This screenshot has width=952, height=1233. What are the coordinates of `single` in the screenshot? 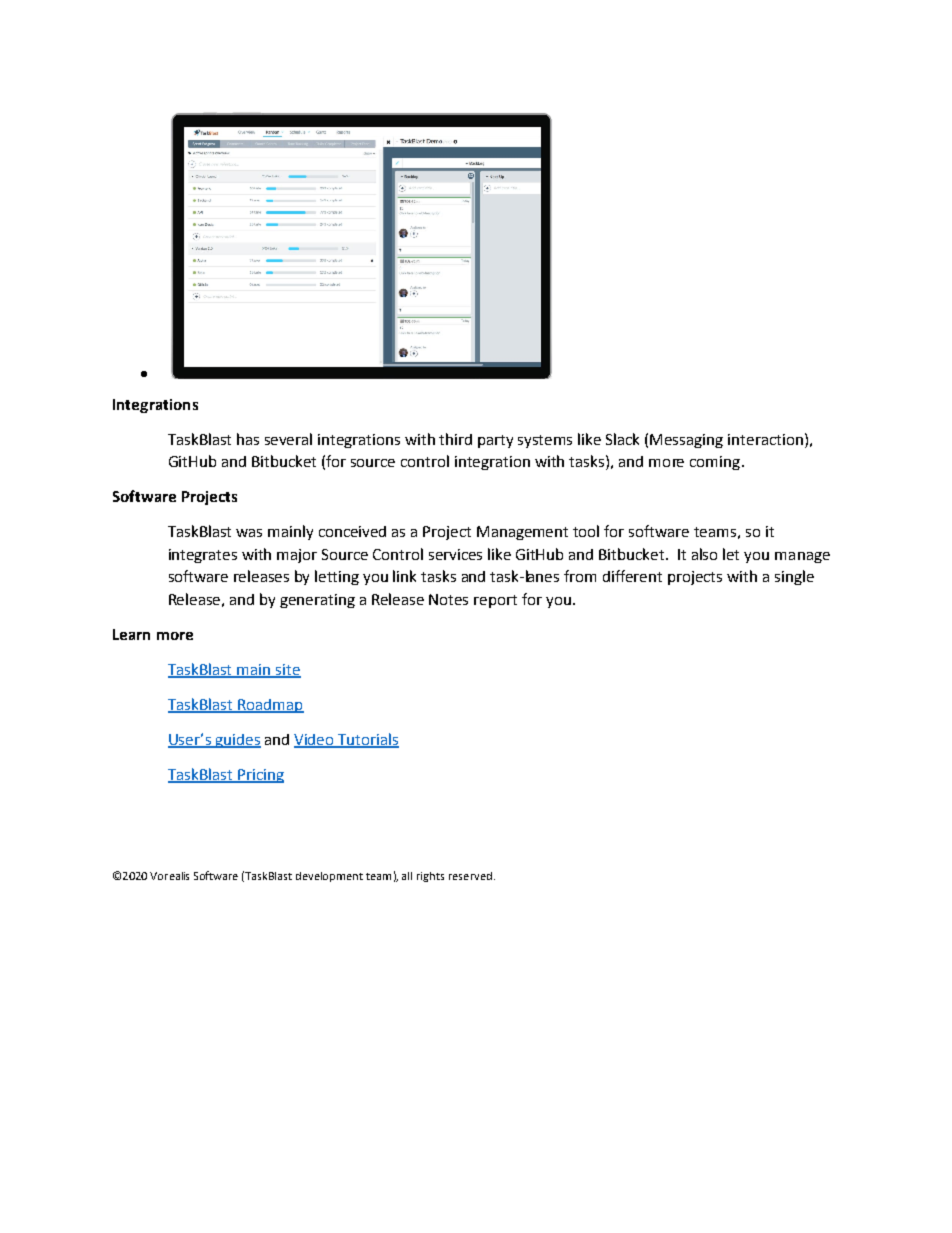 It's located at (794, 577).
